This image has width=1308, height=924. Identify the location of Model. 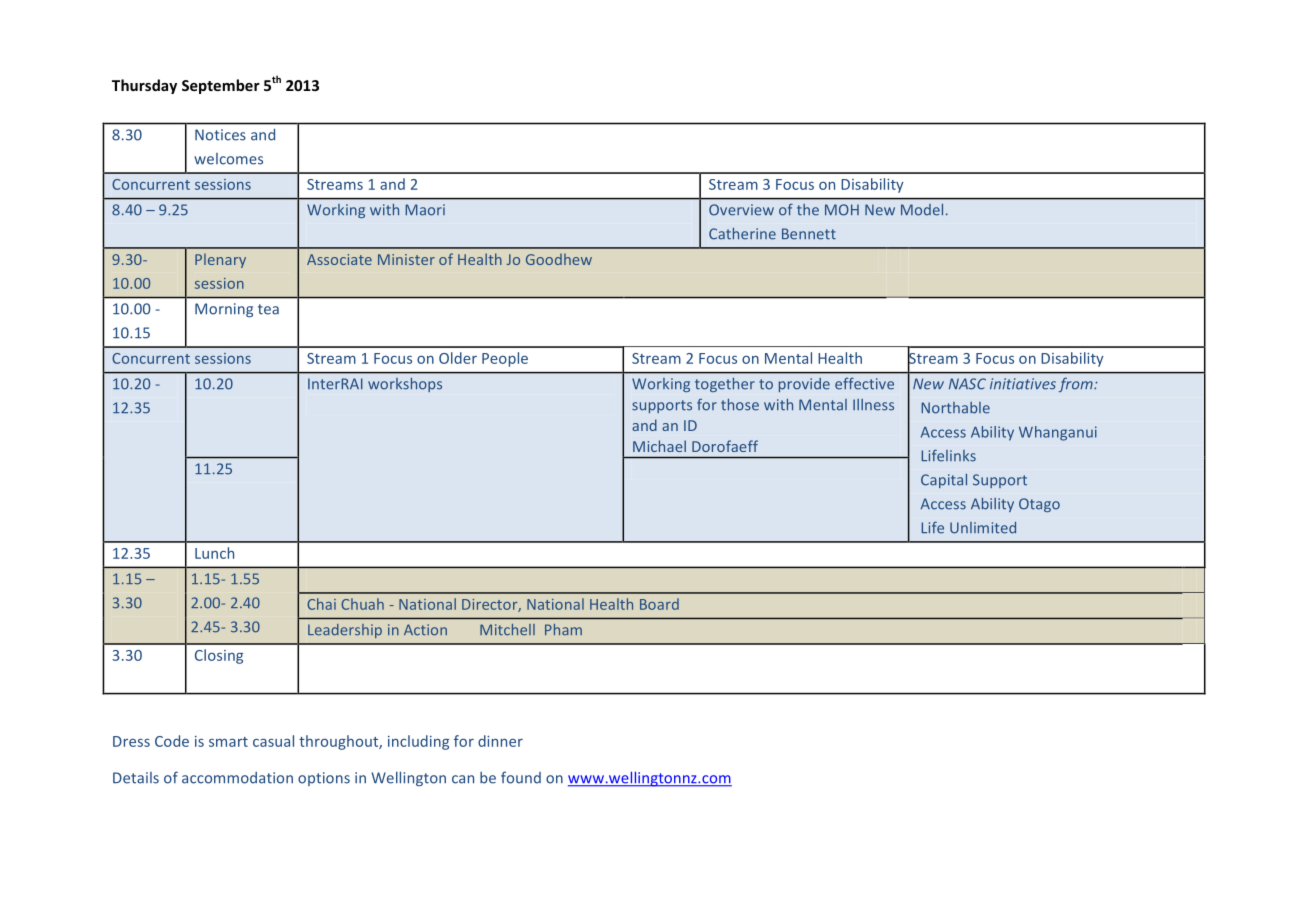
(922, 210).
